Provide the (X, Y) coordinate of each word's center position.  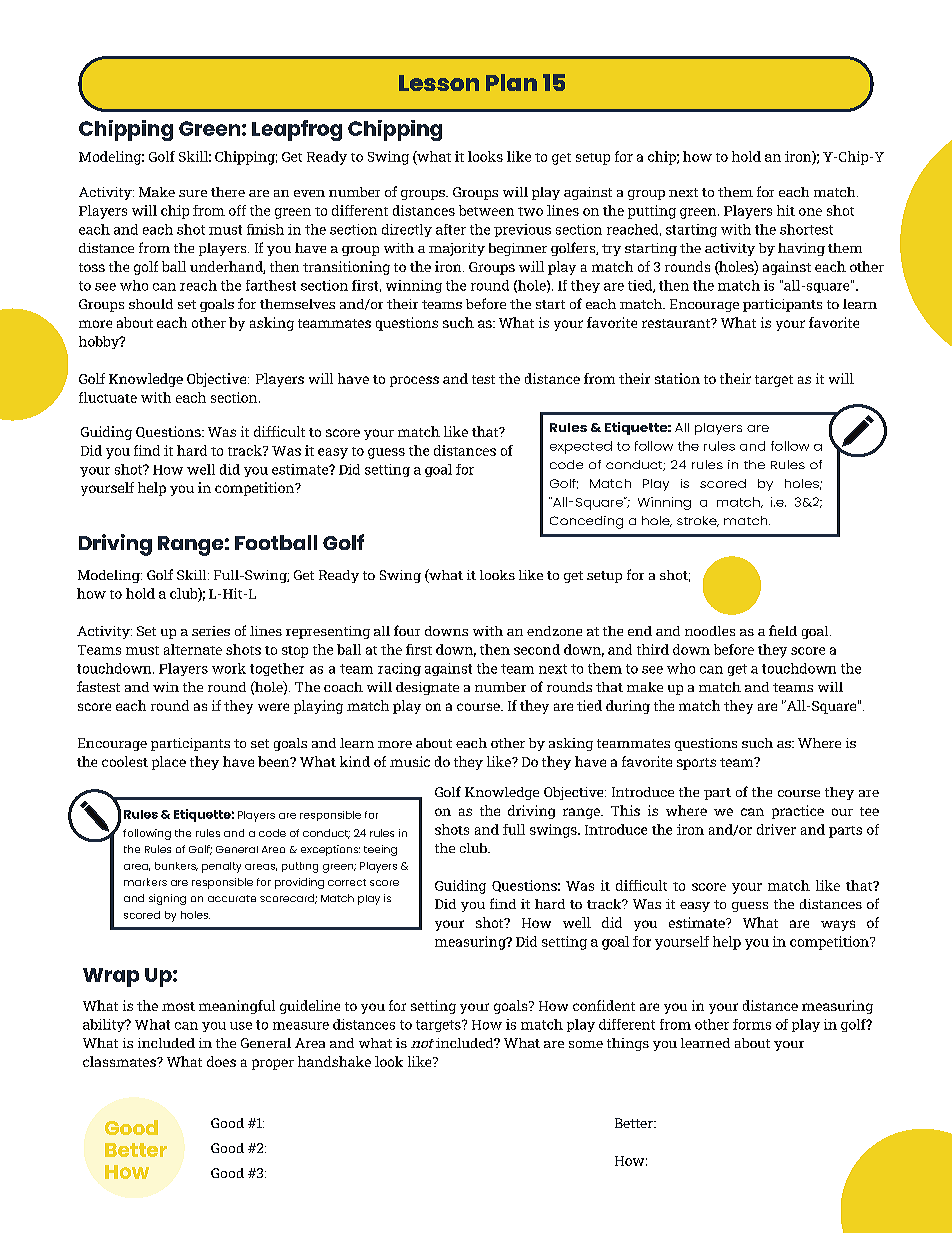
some (586, 1044)
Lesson (439, 83)
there (228, 192)
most (178, 1006)
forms (752, 1024)
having (801, 249)
